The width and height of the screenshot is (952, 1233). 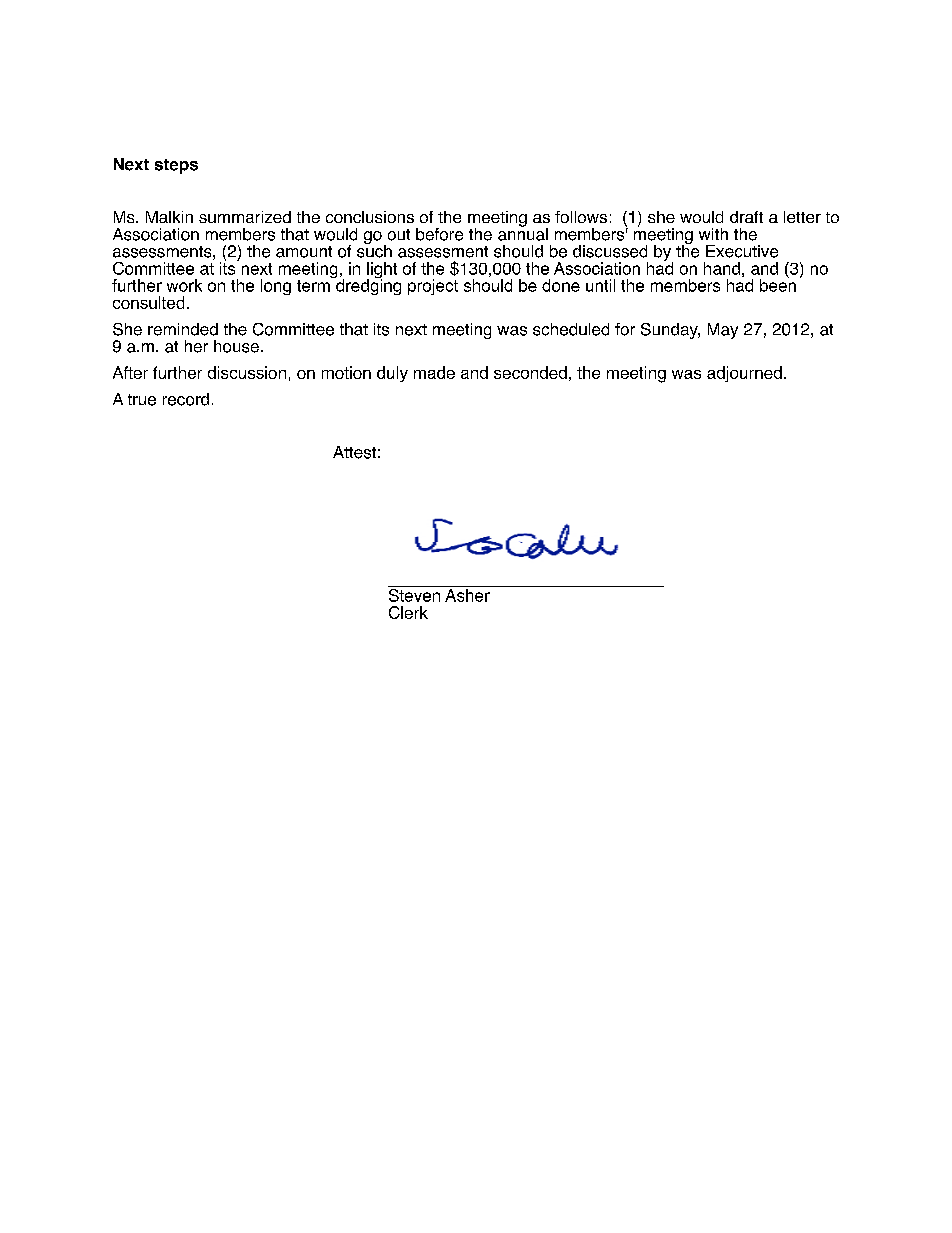 What do you see at coordinates (723, 331) in the screenshot?
I see `May` at bounding box center [723, 331].
